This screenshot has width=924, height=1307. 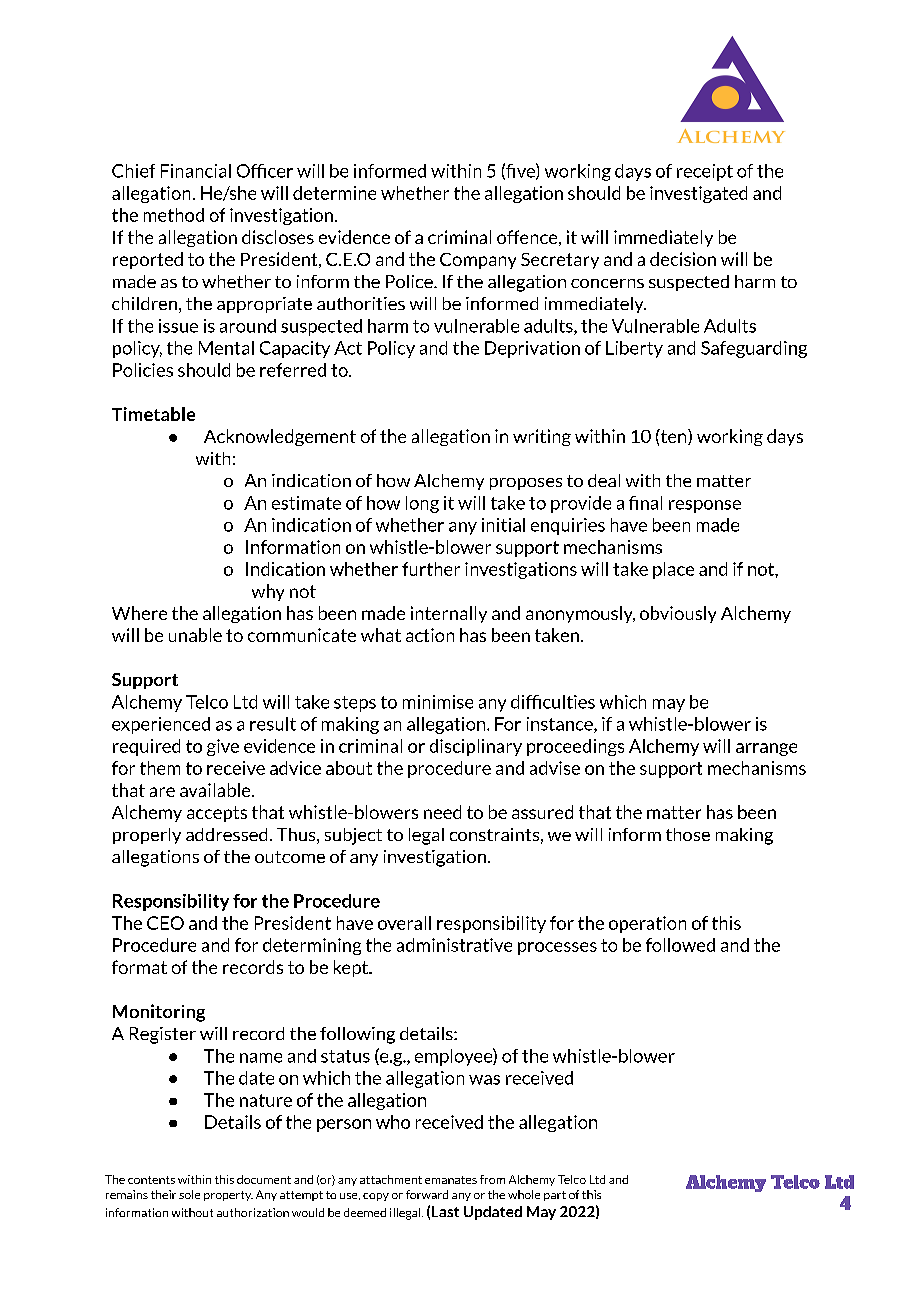 I want to click on response, so click(x=705, y=506).
